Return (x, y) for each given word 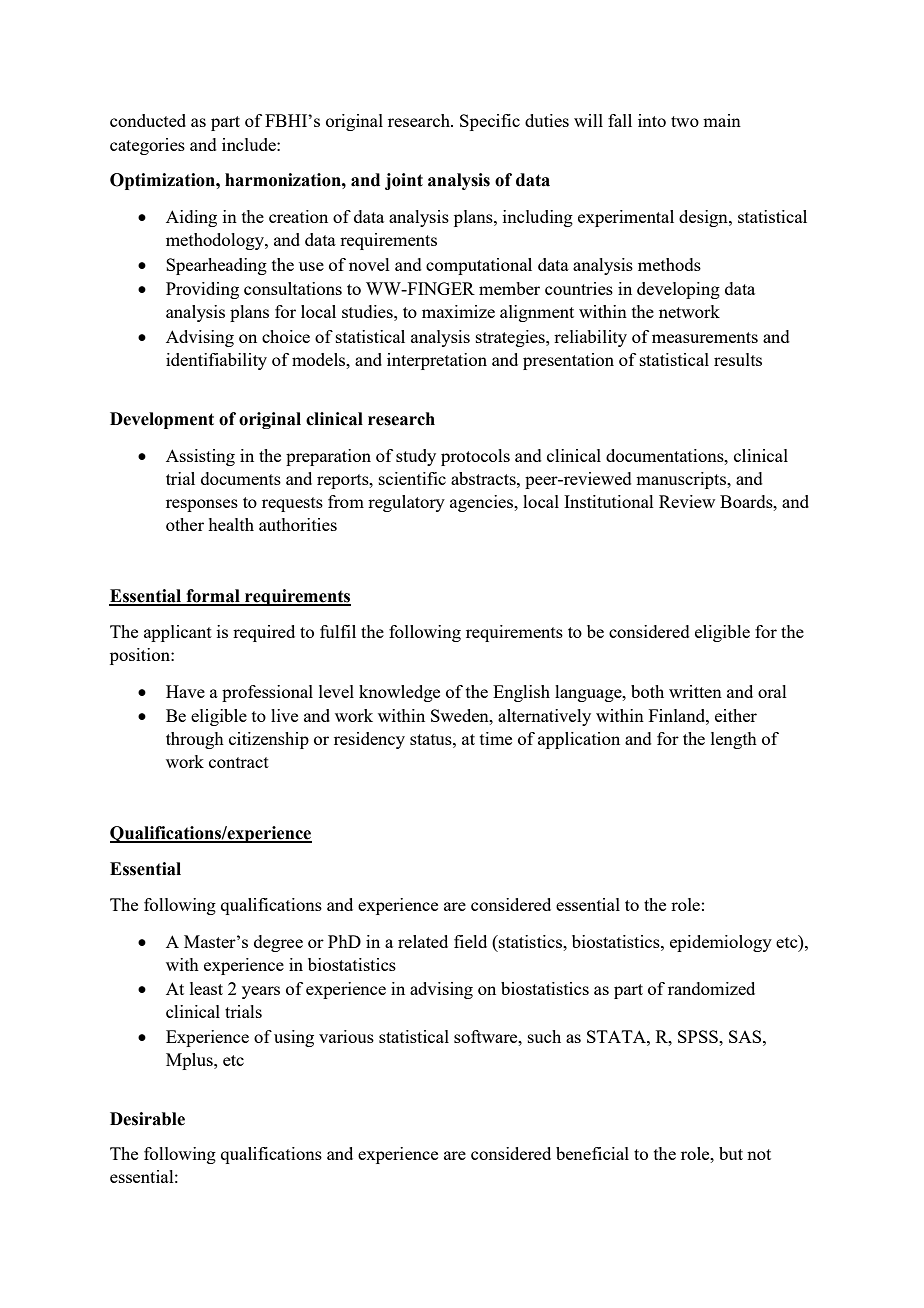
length (734, 740)
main (722, 120)
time (496, 738)
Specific (490, 122)
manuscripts (682, 480)
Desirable (147, 1119)
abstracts (484, 478)
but (731, 1153)
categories (147, 146)
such (544, 1036)
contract (239, 762)
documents (241, 478)
